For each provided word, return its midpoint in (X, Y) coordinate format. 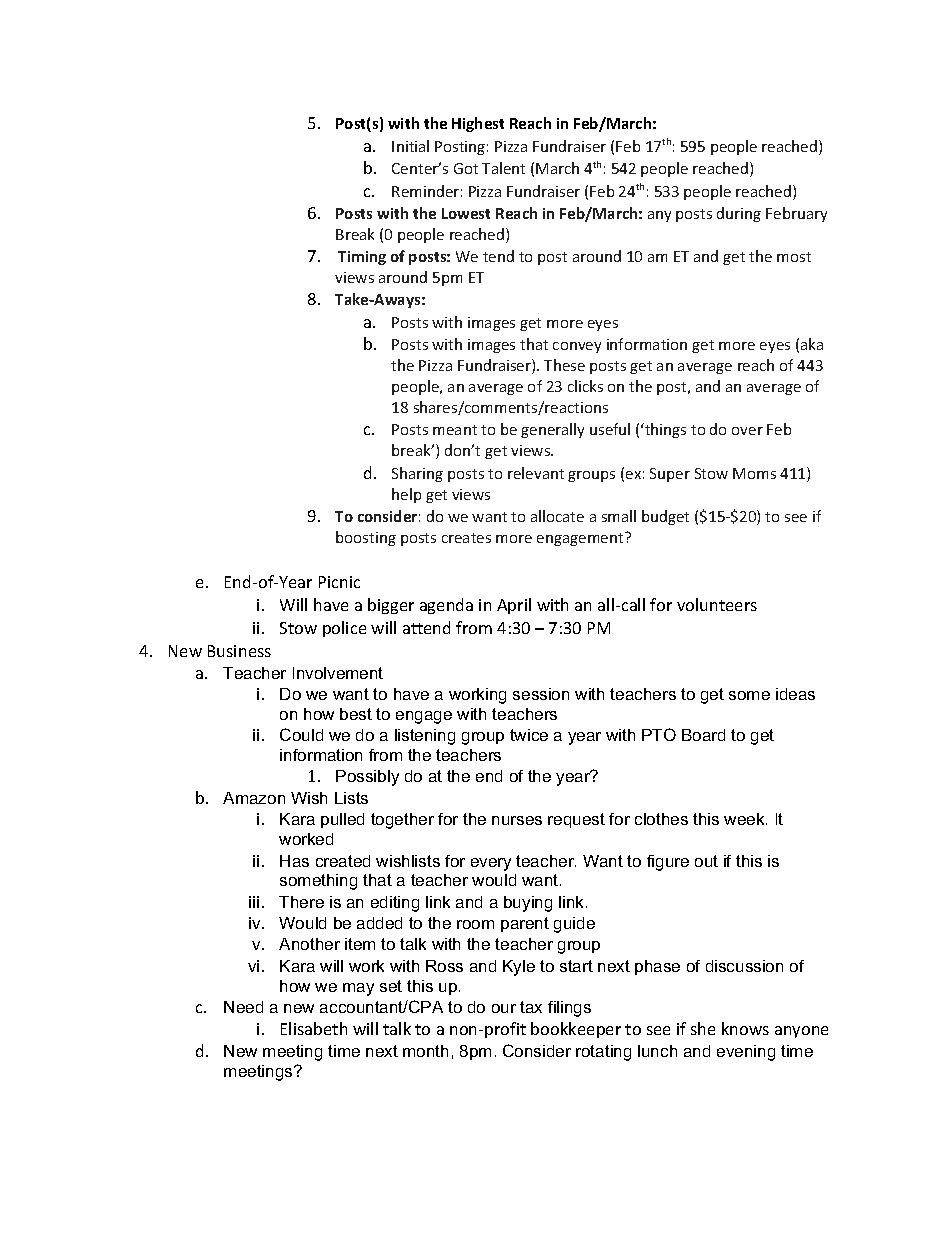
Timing (362, 258)
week (745, 819)
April (514, 606)
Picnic (339, 582)
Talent (503, 168)
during (739, 214)
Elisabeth (314, 1028)
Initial (410, 146)
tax (531, 1007)
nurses (517, 820)
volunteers (717, 604)
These (564, 365)
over (747, 431)
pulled (342, 820)
